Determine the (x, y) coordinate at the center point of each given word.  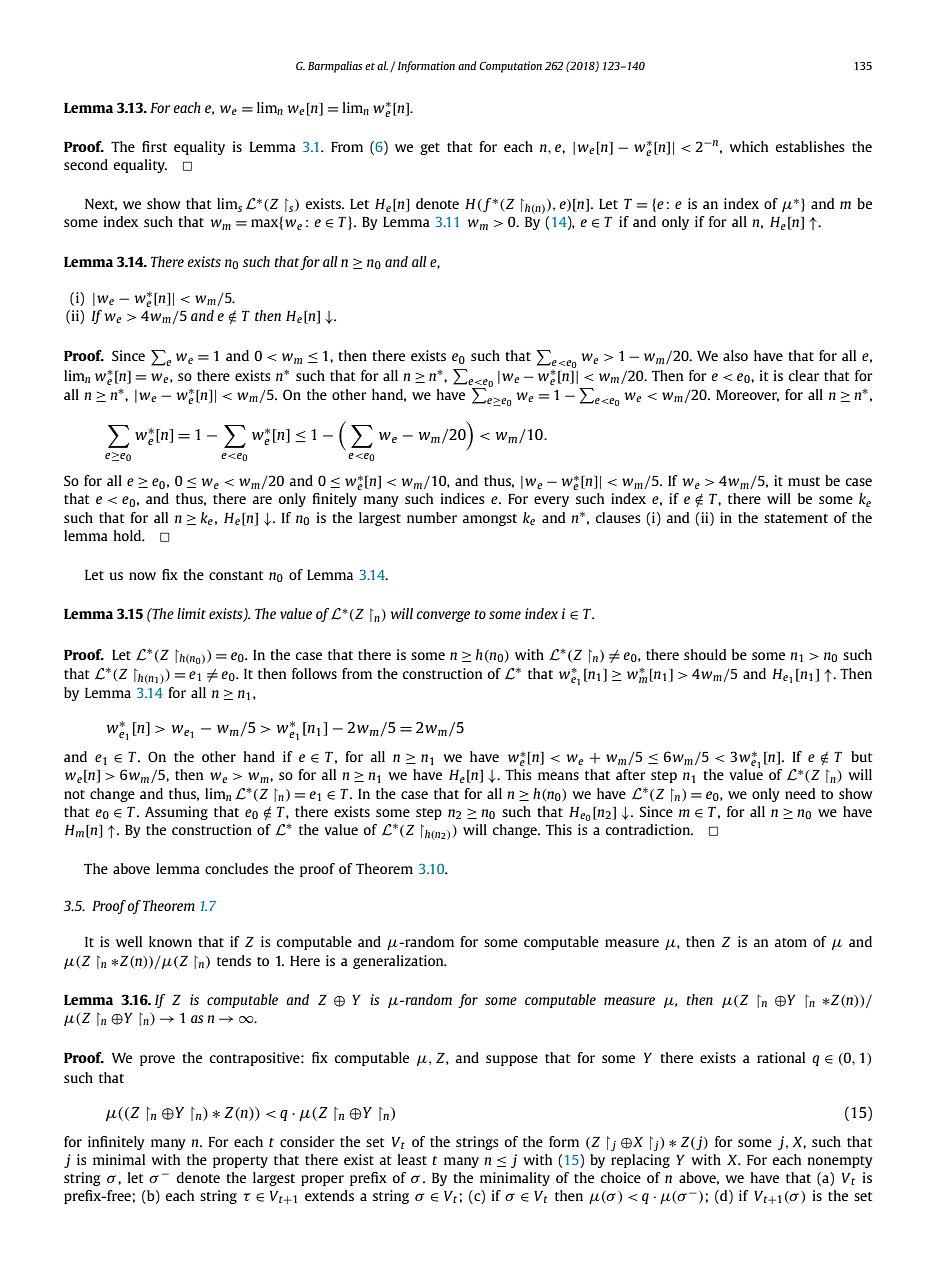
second (86, 164)
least (412, 1159)
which (748, 146)
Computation (510, 67)
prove (157, 1060)
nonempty (840, 1162)
